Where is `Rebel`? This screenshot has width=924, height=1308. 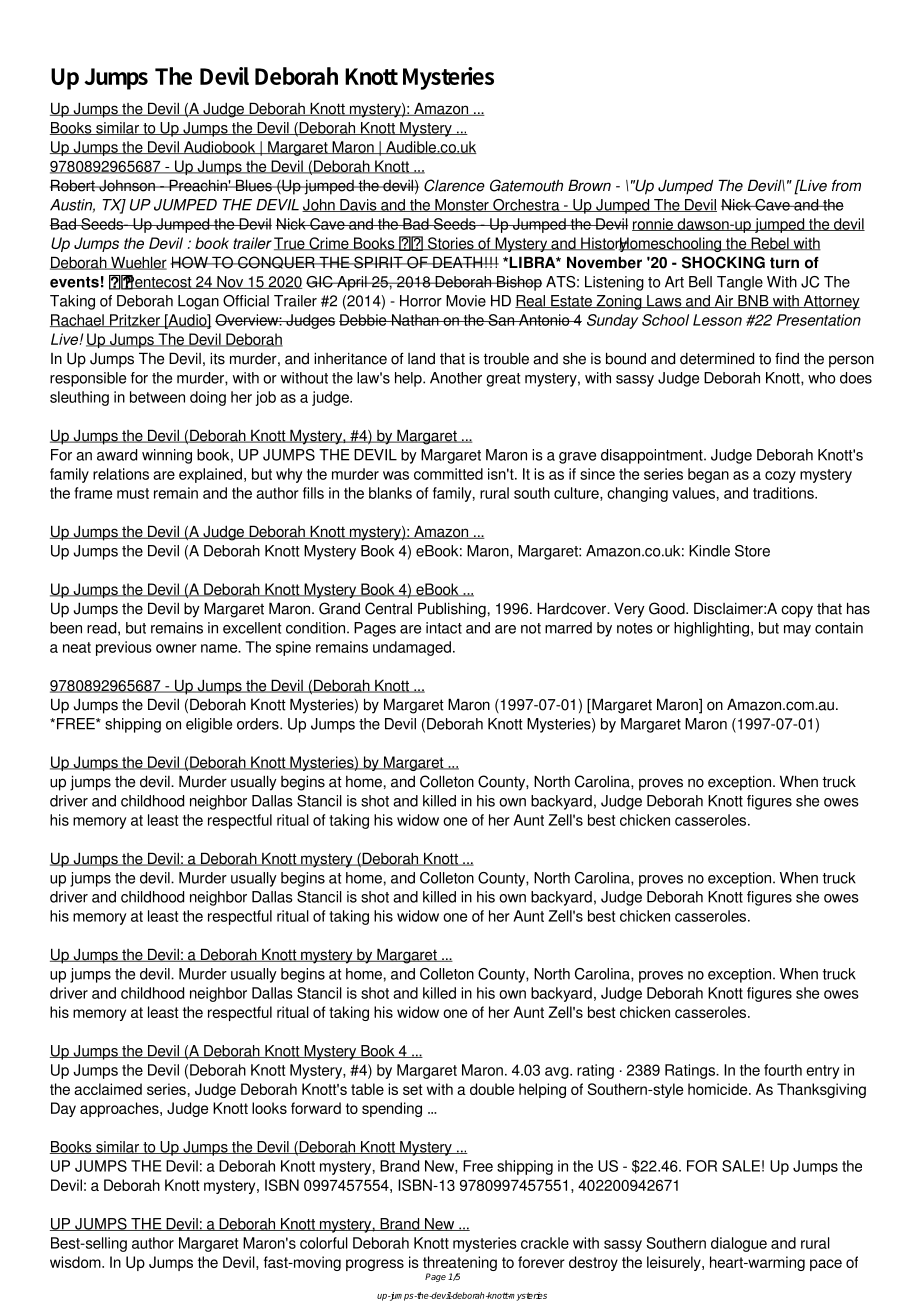 Rebel is located at coordinates (770, 244).
